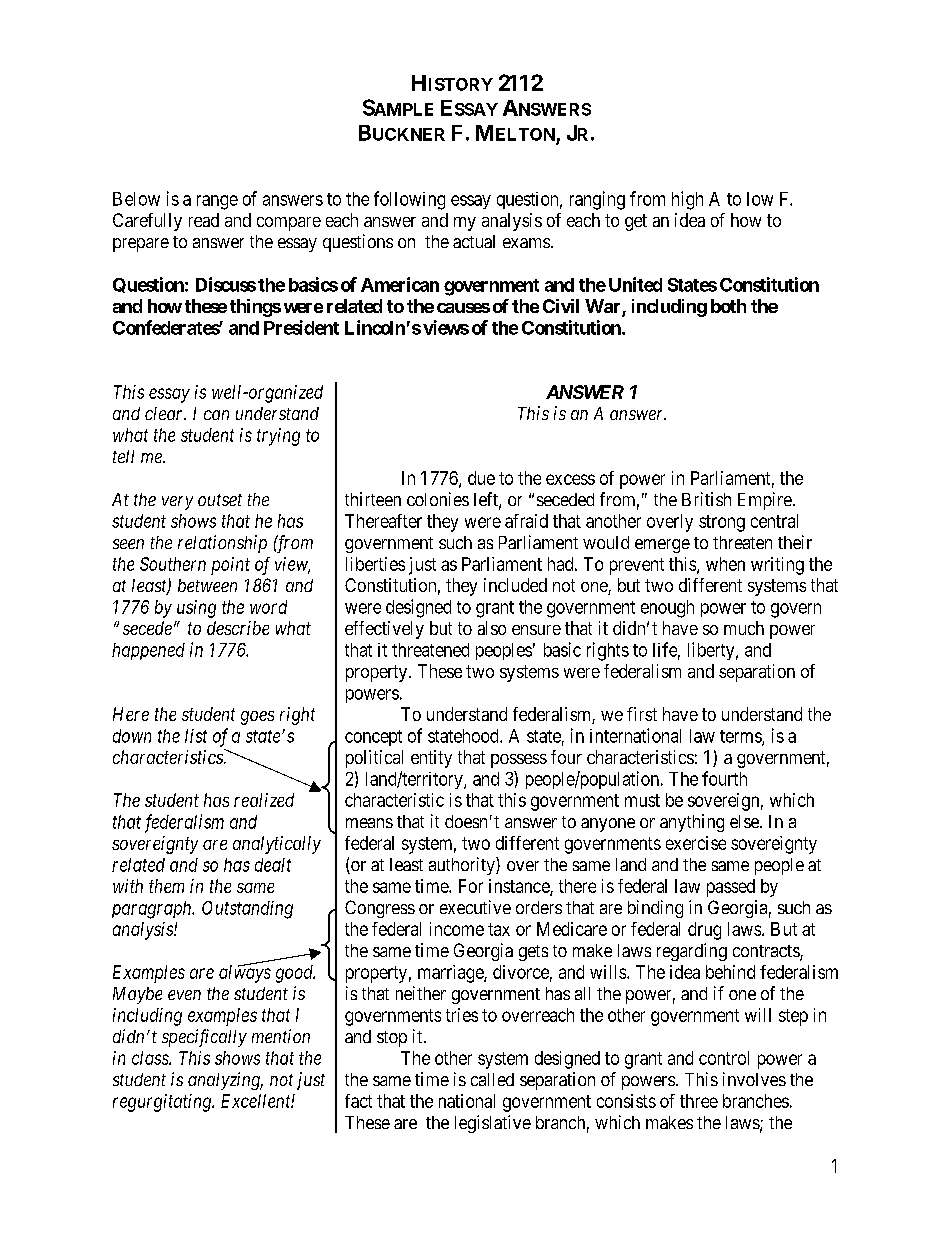 Image resolution: width=952 pixels, height=1233 pixels. I want to click on three, so click(699, 1101).
